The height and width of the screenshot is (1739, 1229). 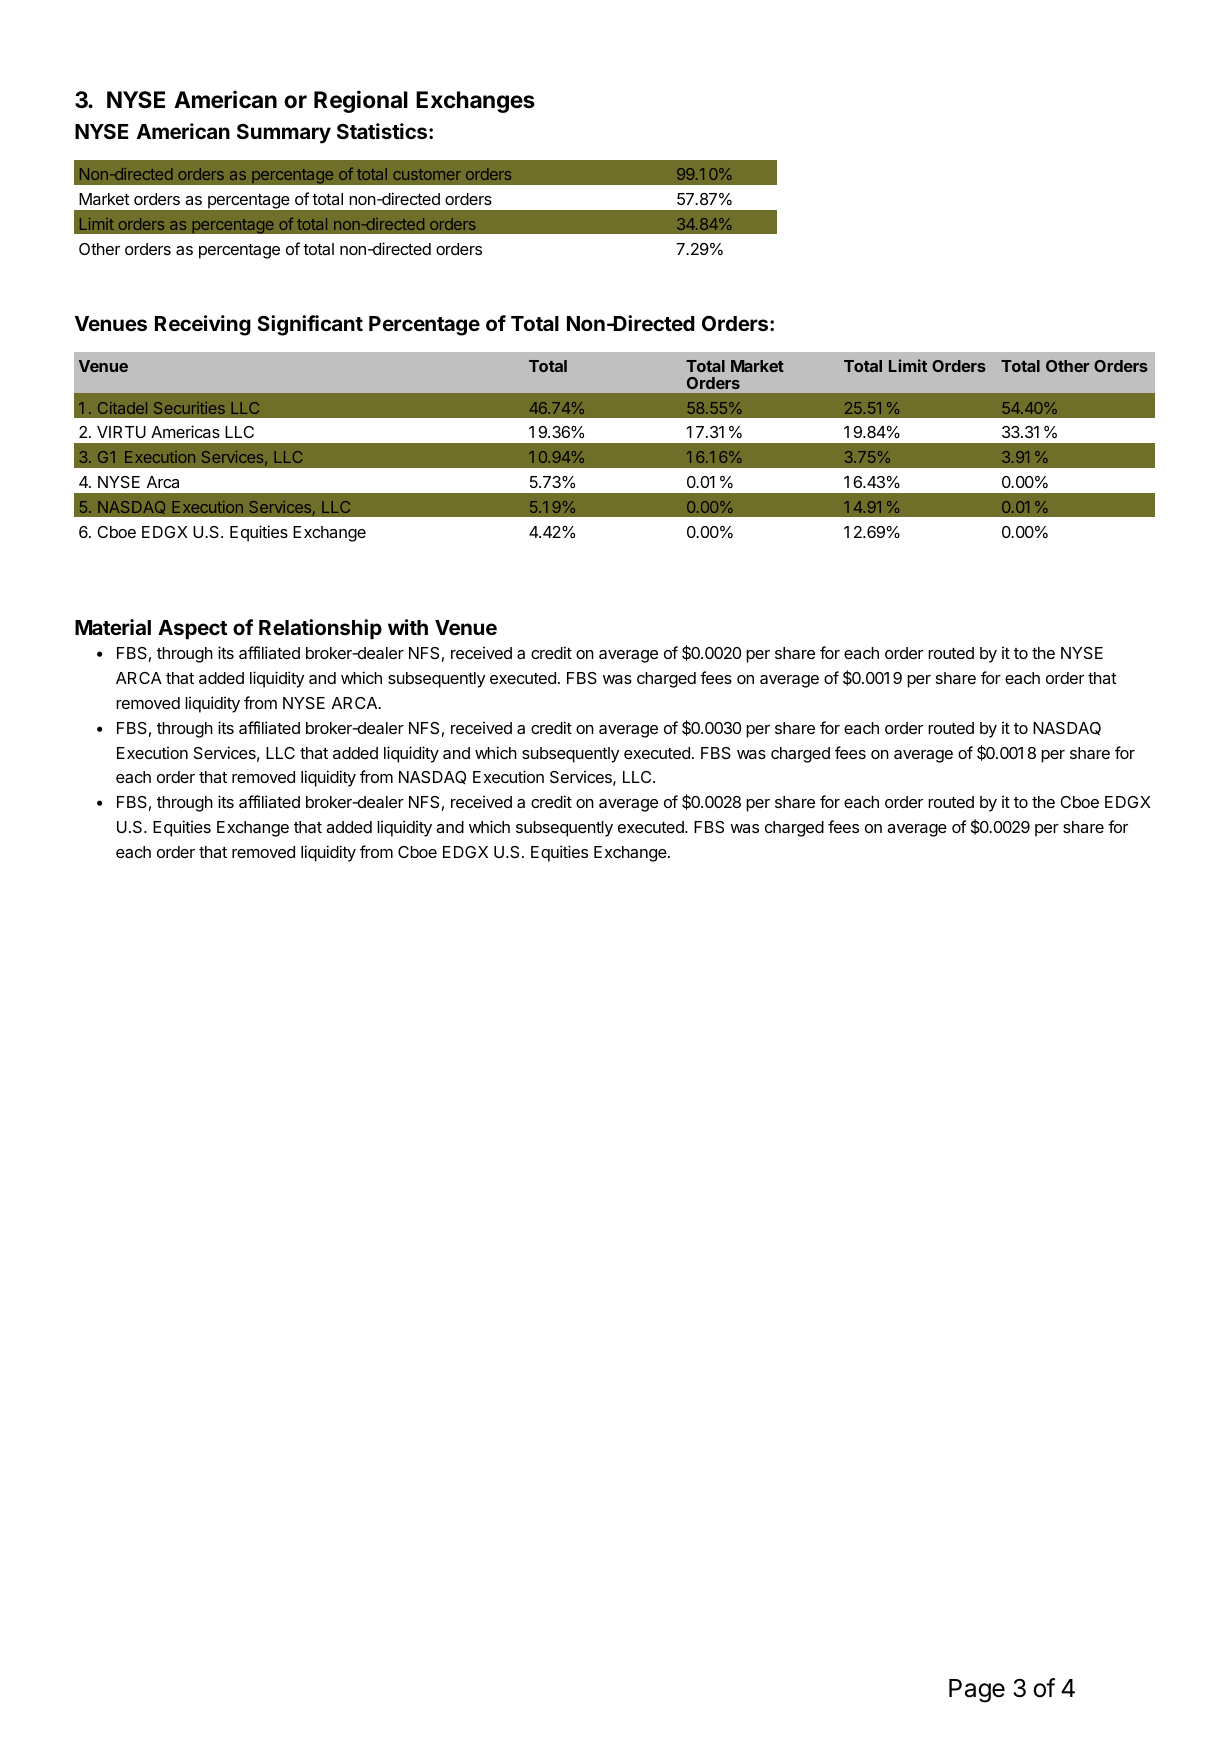 I want to click on Aspect, so click(x=192, y=630).
